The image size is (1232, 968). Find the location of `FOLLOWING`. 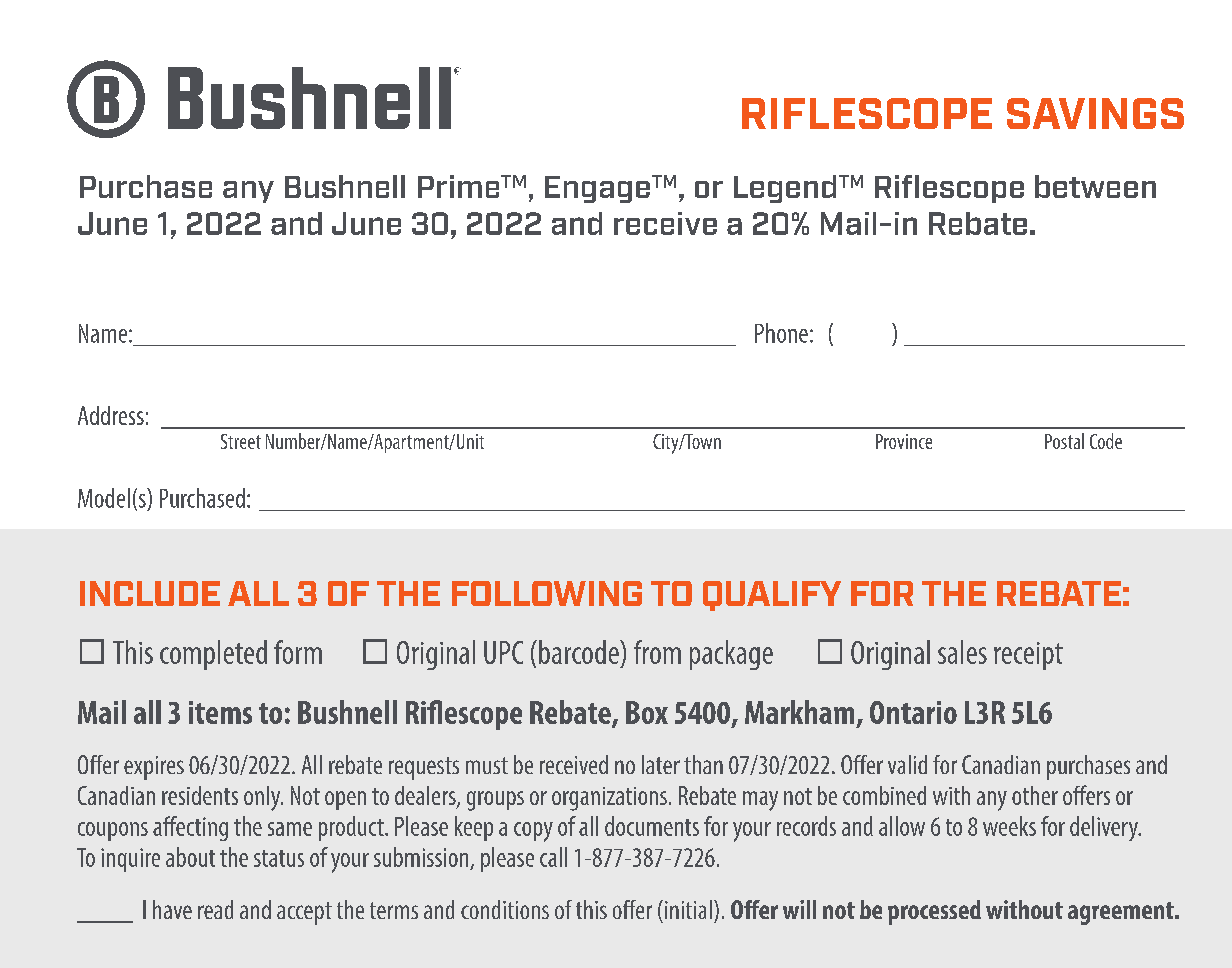

FOLLOWING is located at coordinates (547, 593).
